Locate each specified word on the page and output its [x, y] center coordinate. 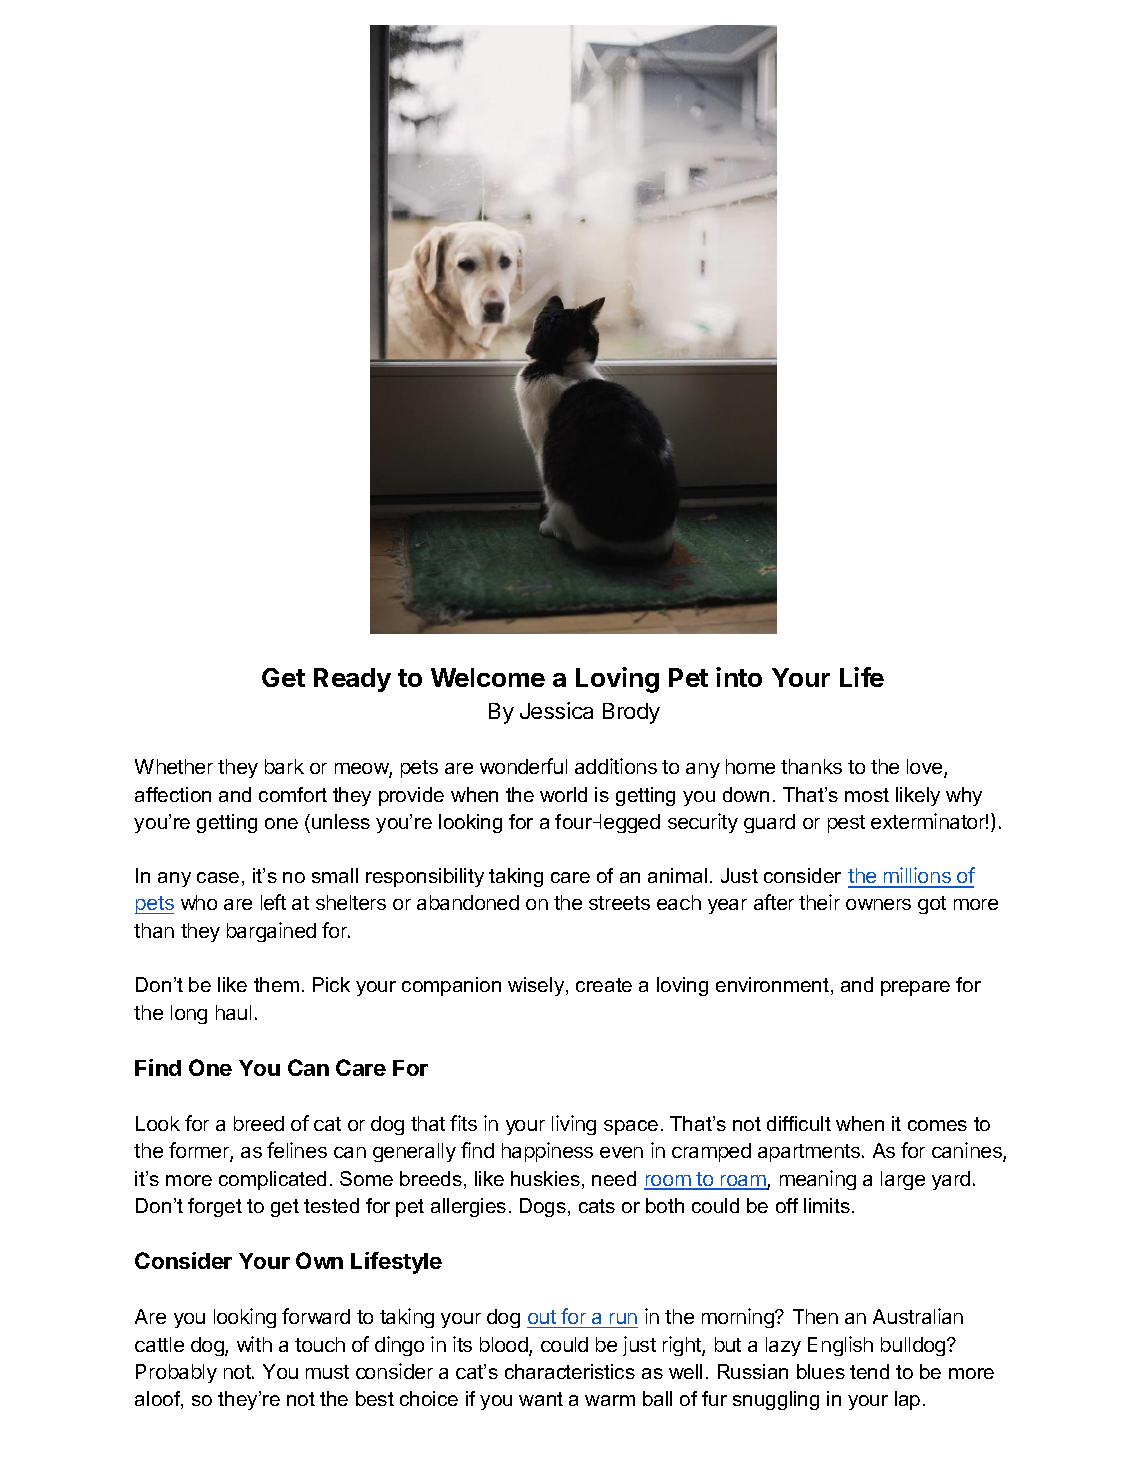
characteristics [570, 1371]
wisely [537, 986]
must [327, 1372]
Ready [352, 680]
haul [233, 1012]
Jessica [556, 710]
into [739, 677]
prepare [915, 988]
